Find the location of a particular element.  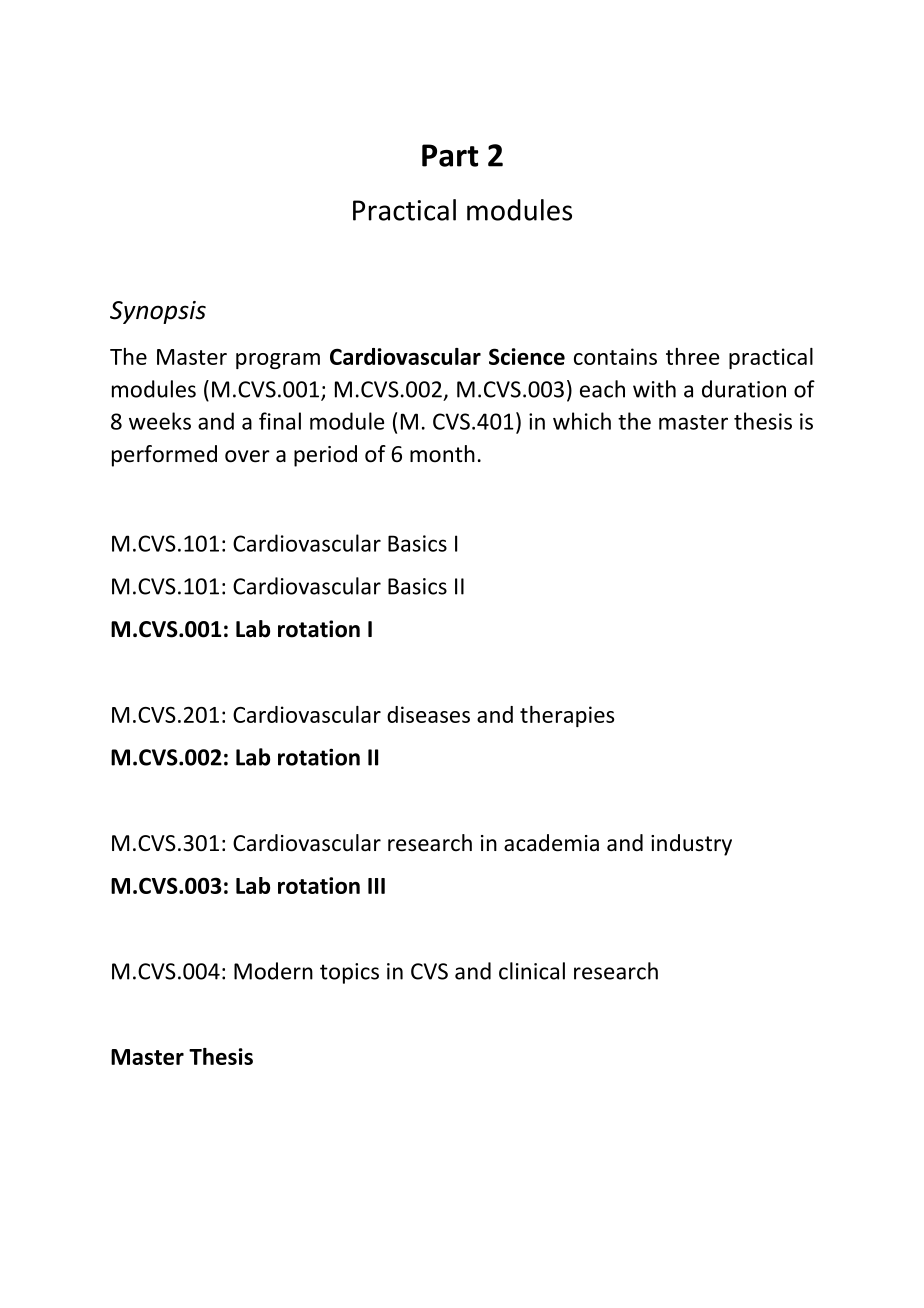

over is located at coordinates (247, 456).
